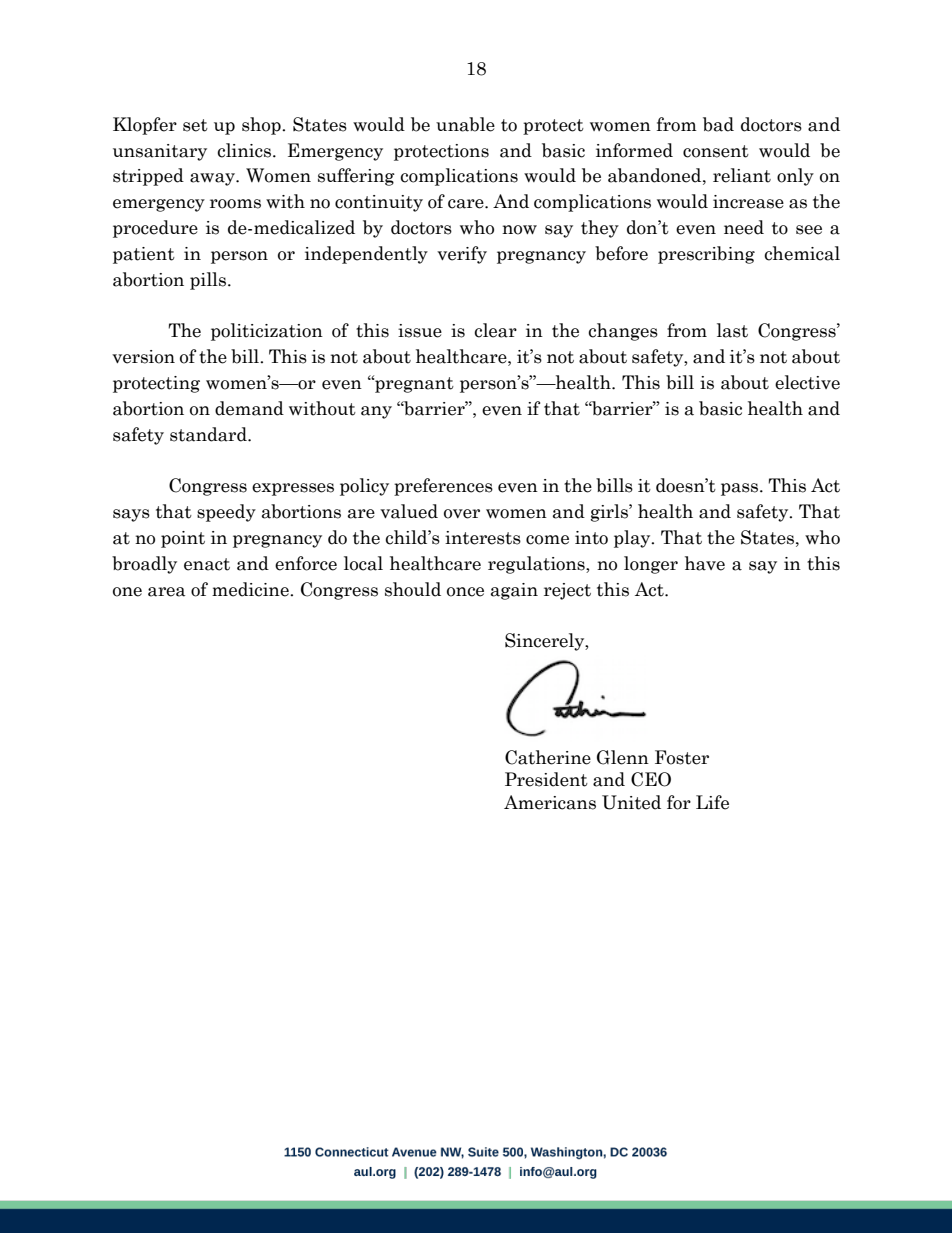  Describe the element at coordinates (550, 802) in the image. I see `Americans` at that location.
